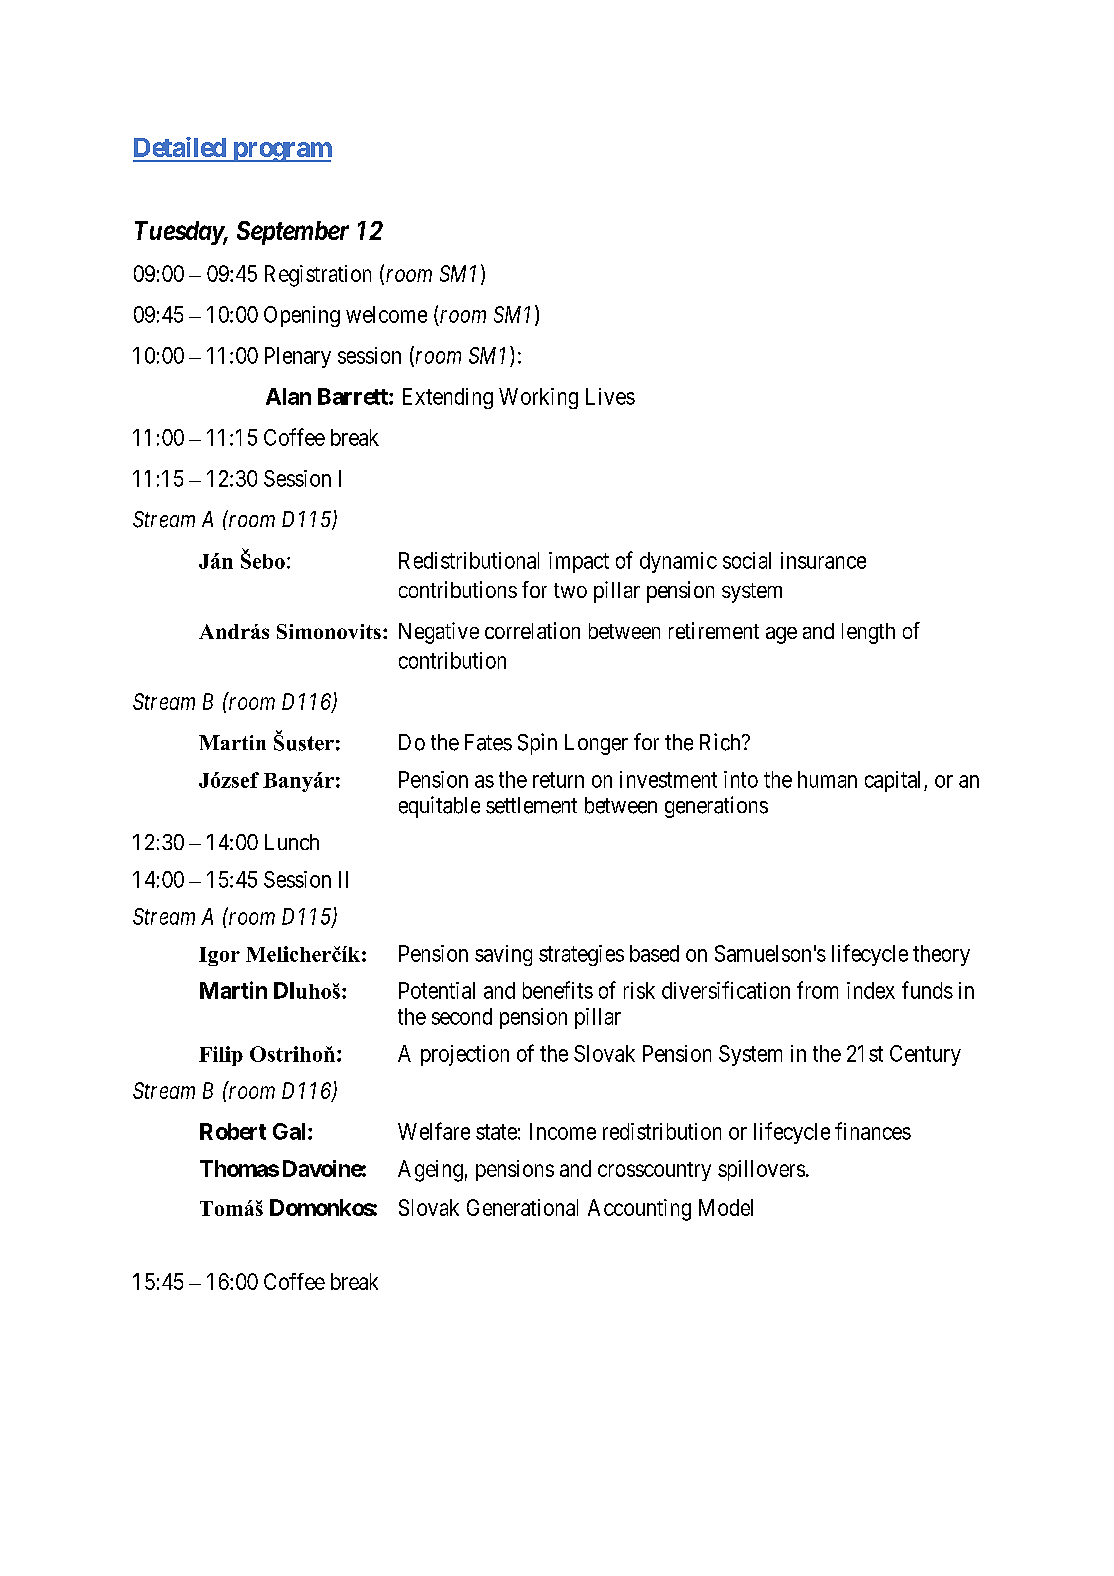 This page has width=1114, height=1576. I want to click on insurance, so click(823, 560).
